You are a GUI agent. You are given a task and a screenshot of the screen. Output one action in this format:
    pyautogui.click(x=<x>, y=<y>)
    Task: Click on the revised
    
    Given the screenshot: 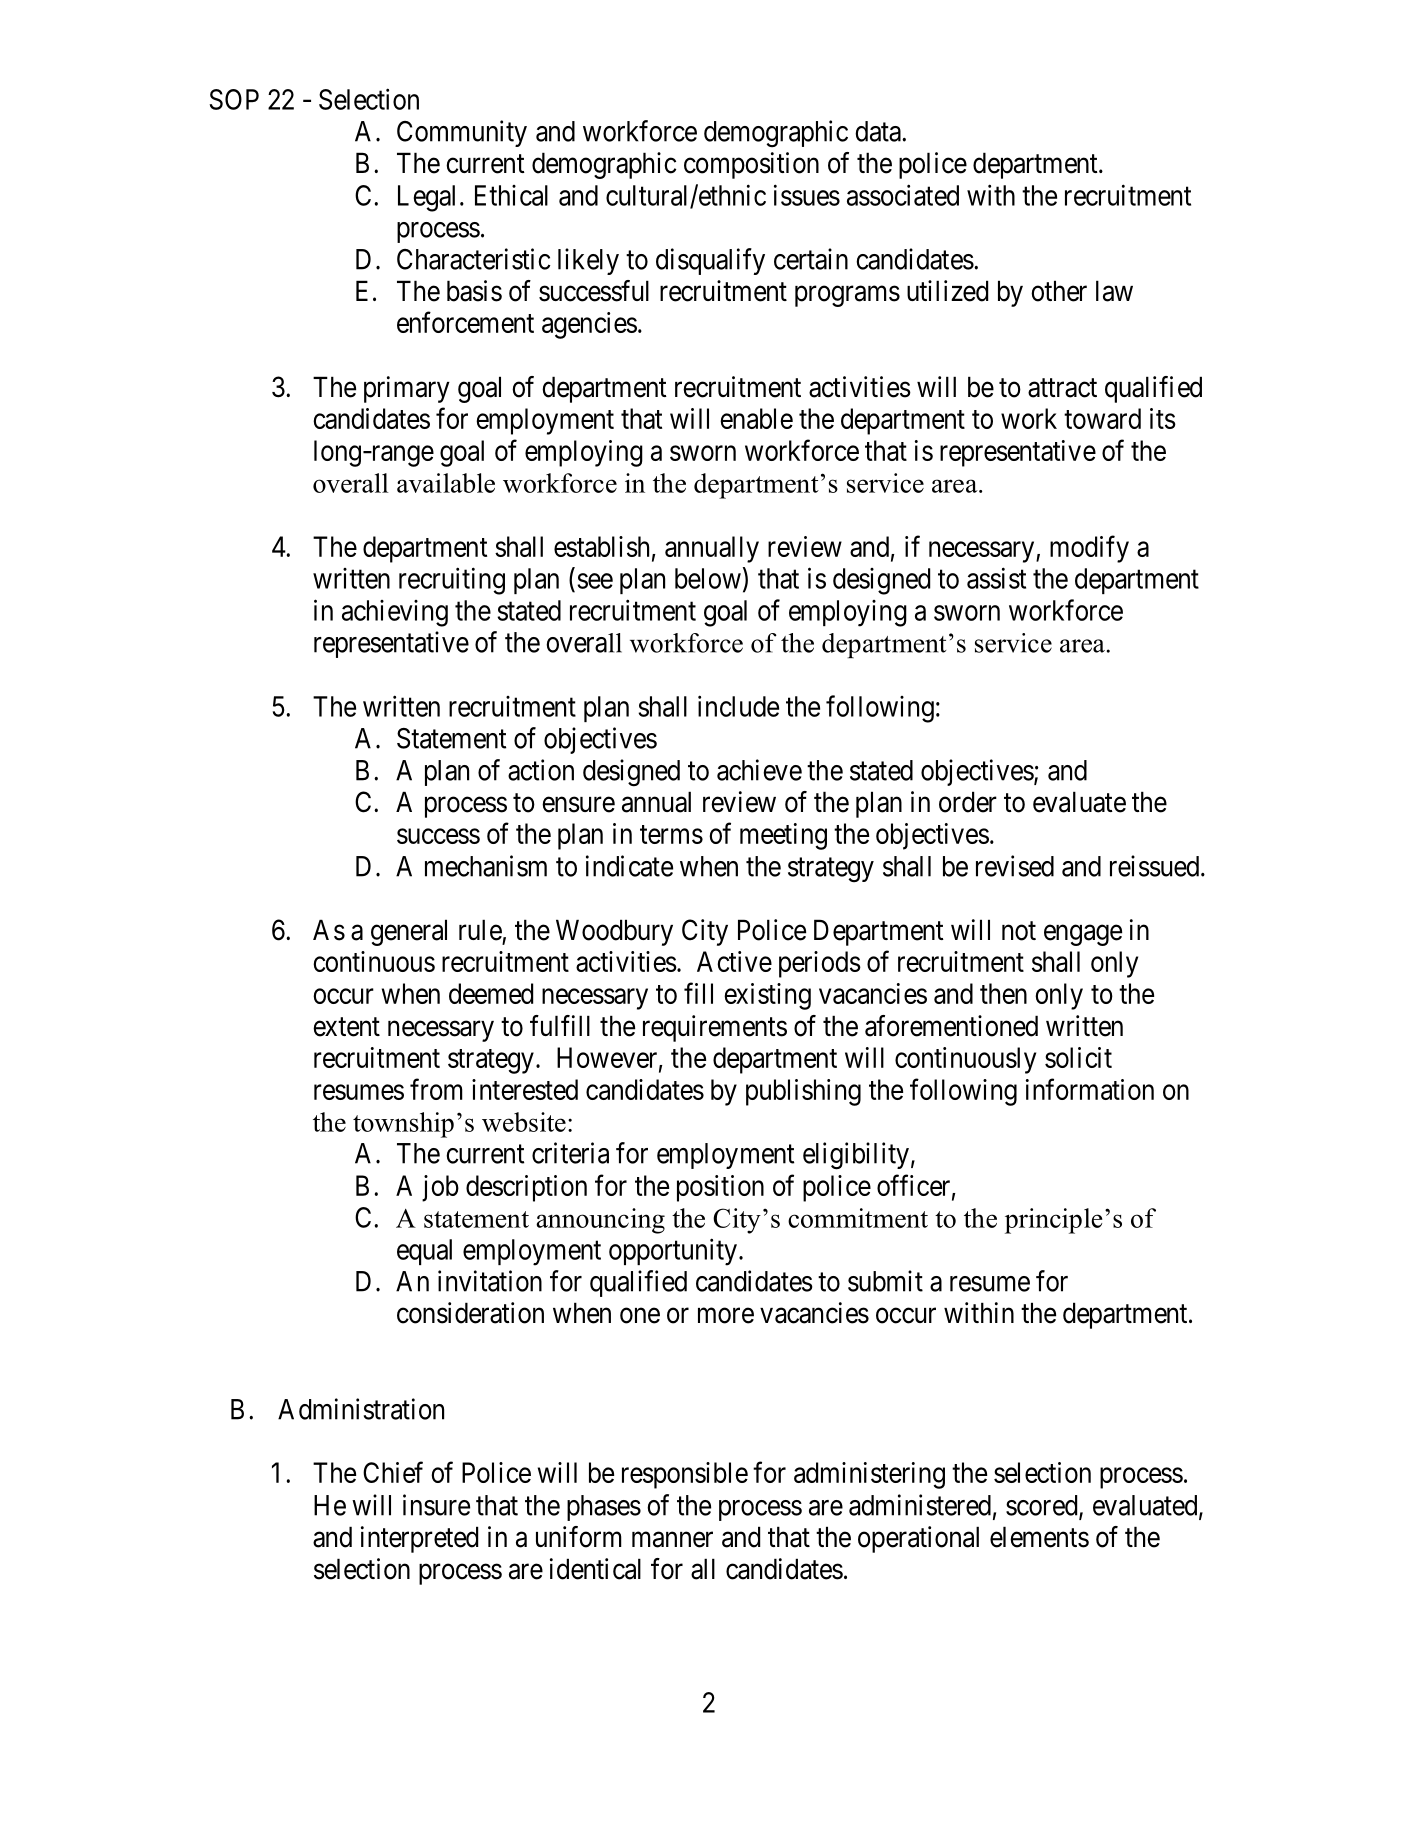 What is the action you would take?
    pyautogui.click(x=1015, y=866)
